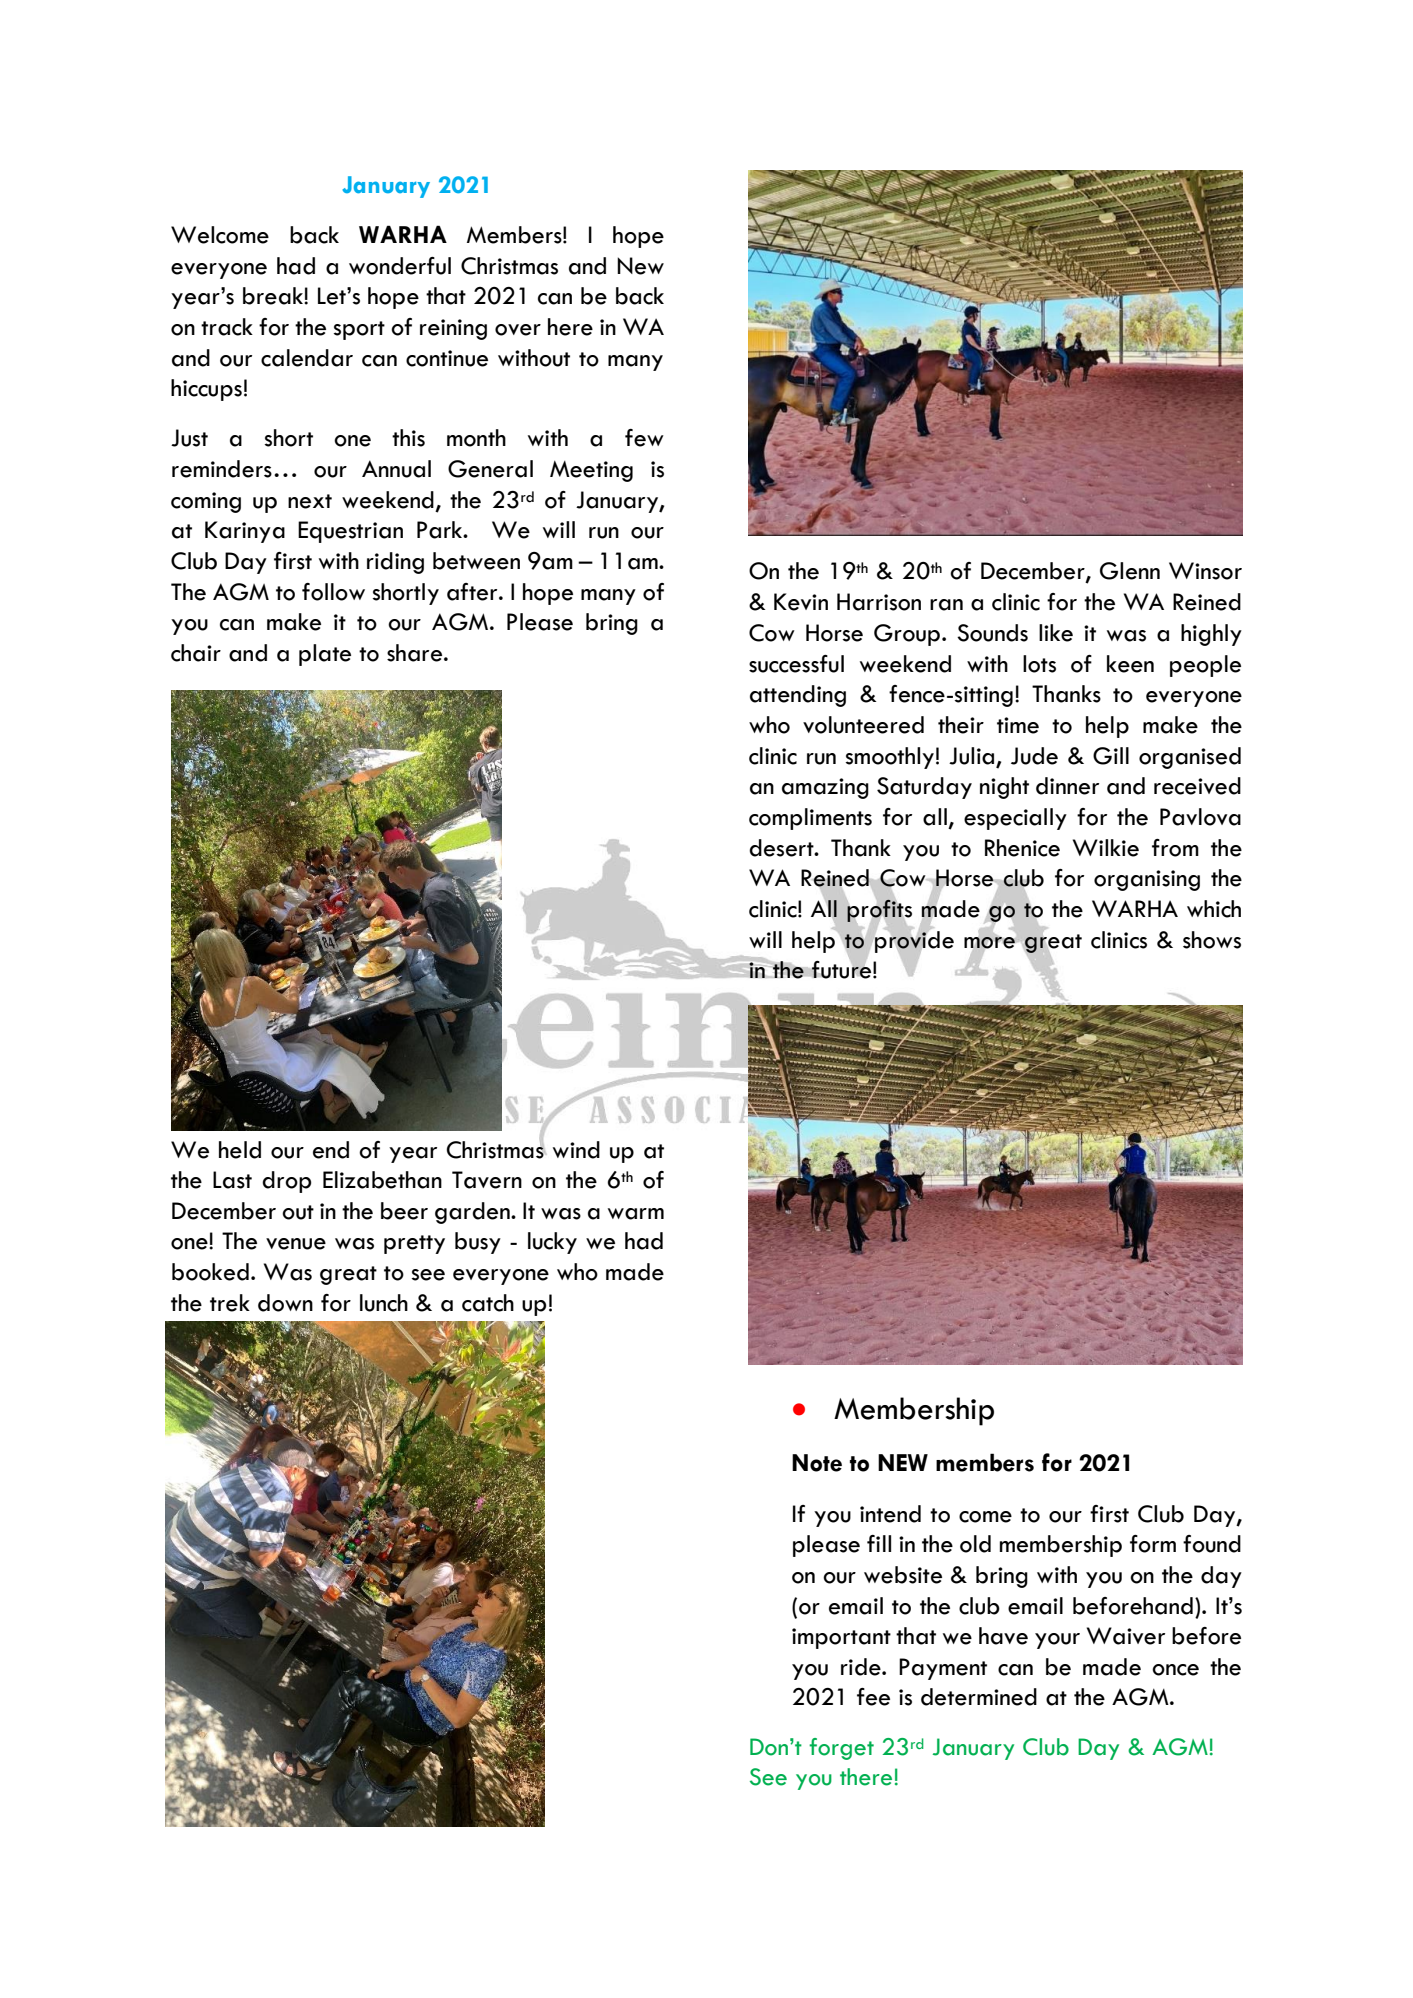 The width and height of the page is (1413, 1998). Describe the element at coordinates (1212, 940) in the page. I see `shows` at that location.
